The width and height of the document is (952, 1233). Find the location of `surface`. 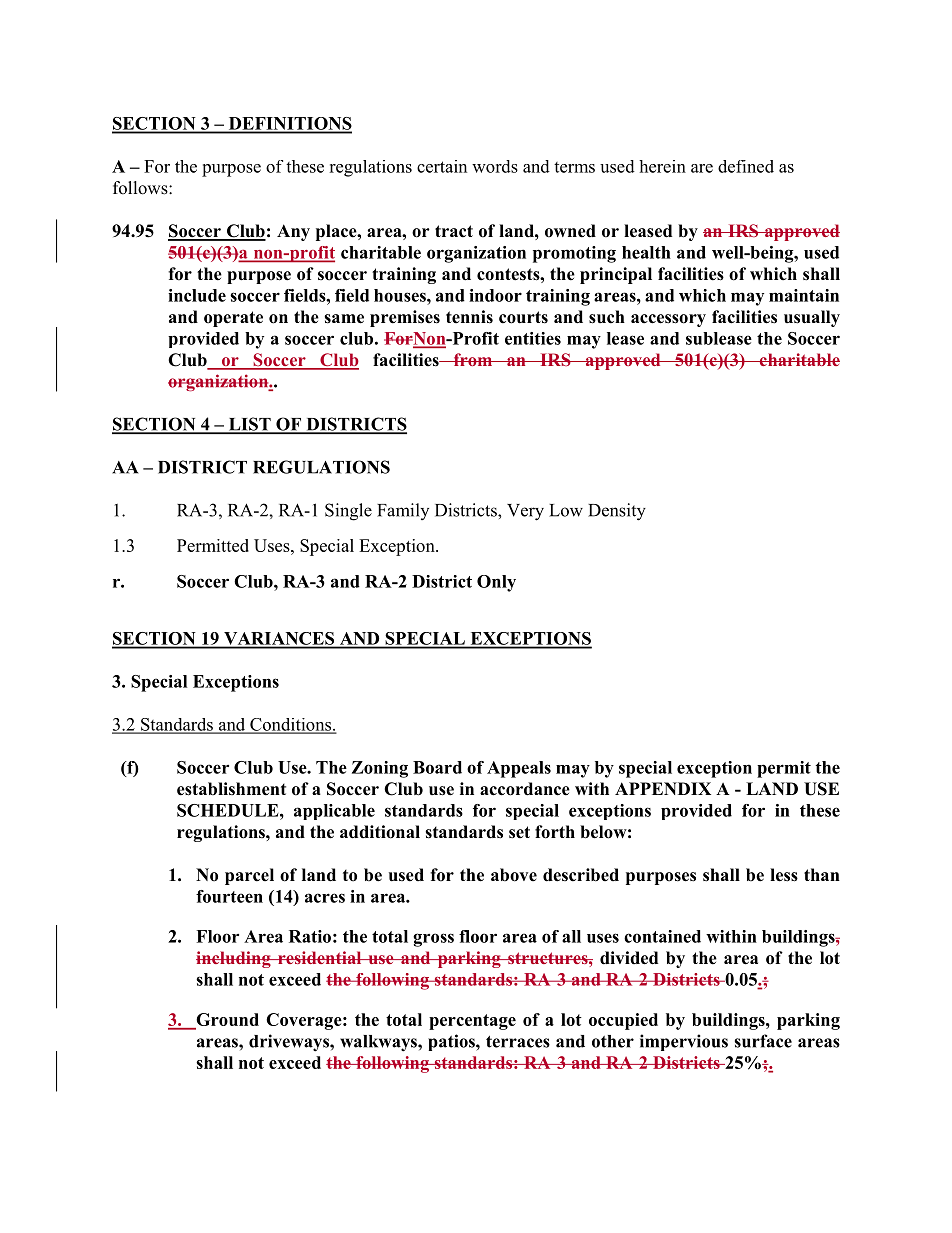

surface is located at coordinates (763, 1041).
